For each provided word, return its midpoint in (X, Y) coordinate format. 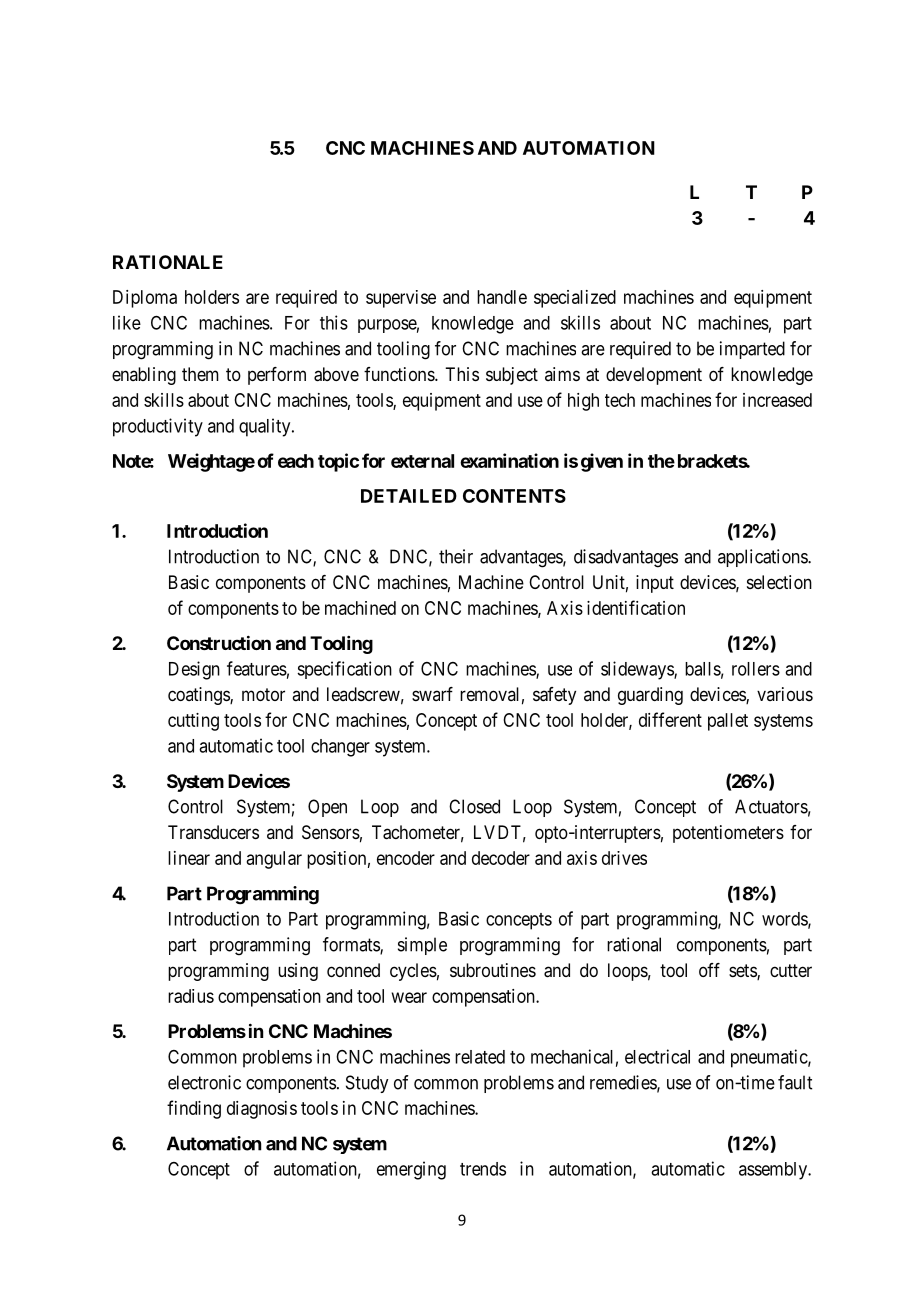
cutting (193, 722)
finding (194, 1109)
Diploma (145, 299)
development (654, 376)
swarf (432, 694)
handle (502, 297)
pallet (728, 722)
